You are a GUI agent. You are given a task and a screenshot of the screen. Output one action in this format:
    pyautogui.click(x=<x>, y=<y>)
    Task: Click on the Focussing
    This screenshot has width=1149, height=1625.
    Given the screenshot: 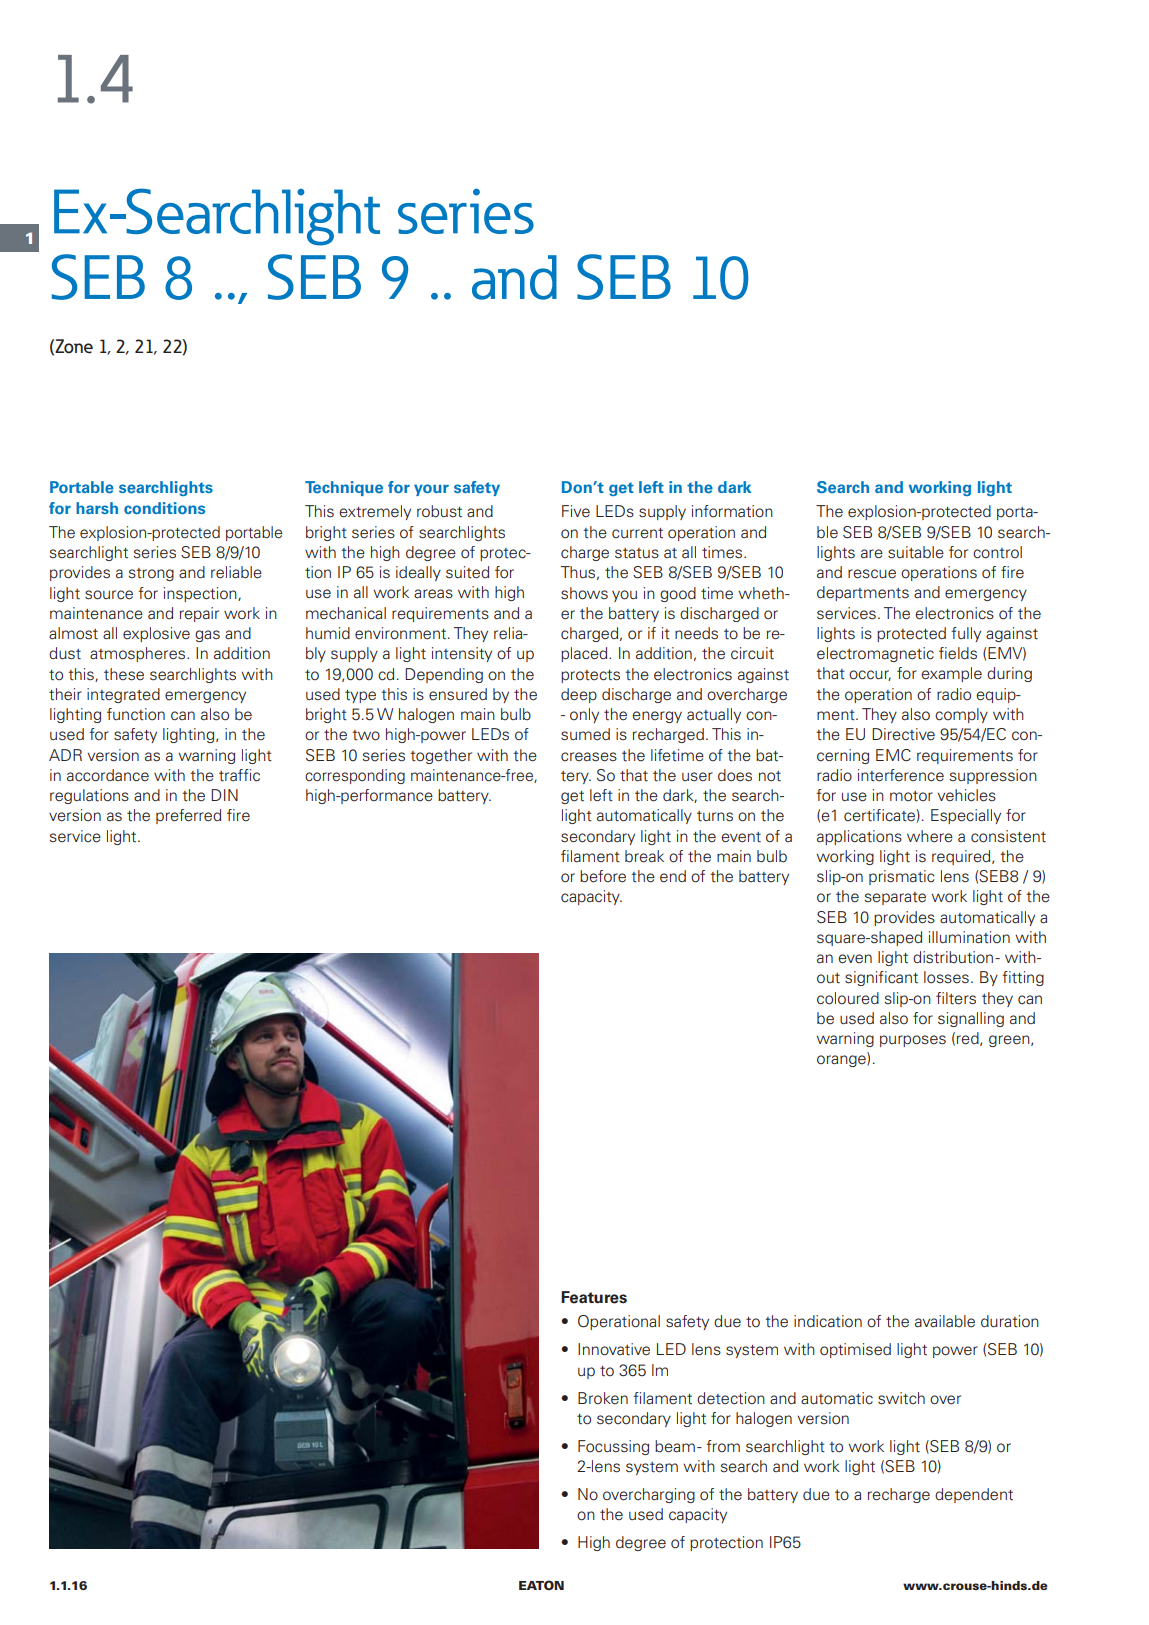 What is the action you would take?
    pyautogui.click(x=613, y=1447)
